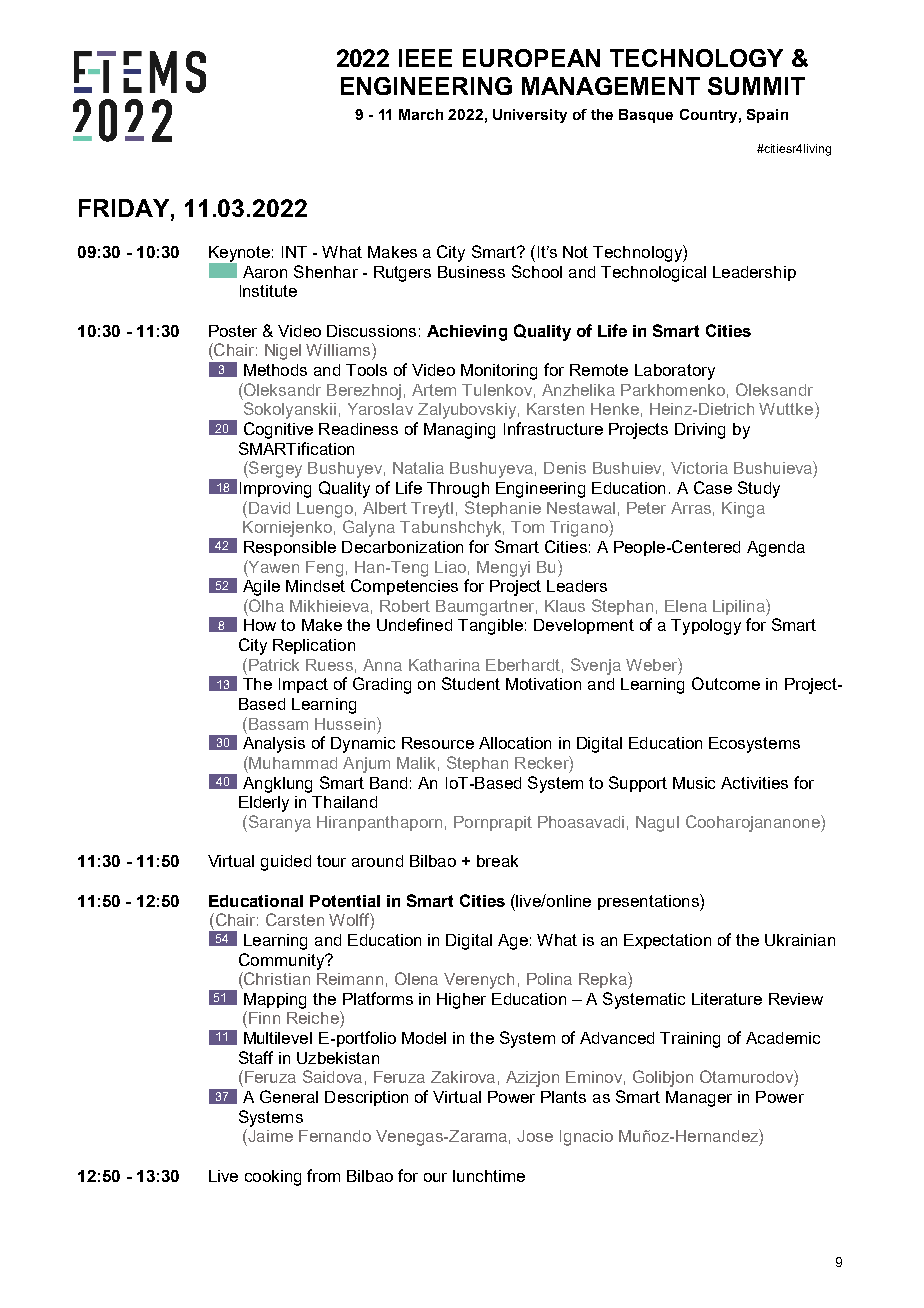  What do you see at coordinates (667, 941) in the document?
I see `Expectation` at bounding box center [667, 941].
